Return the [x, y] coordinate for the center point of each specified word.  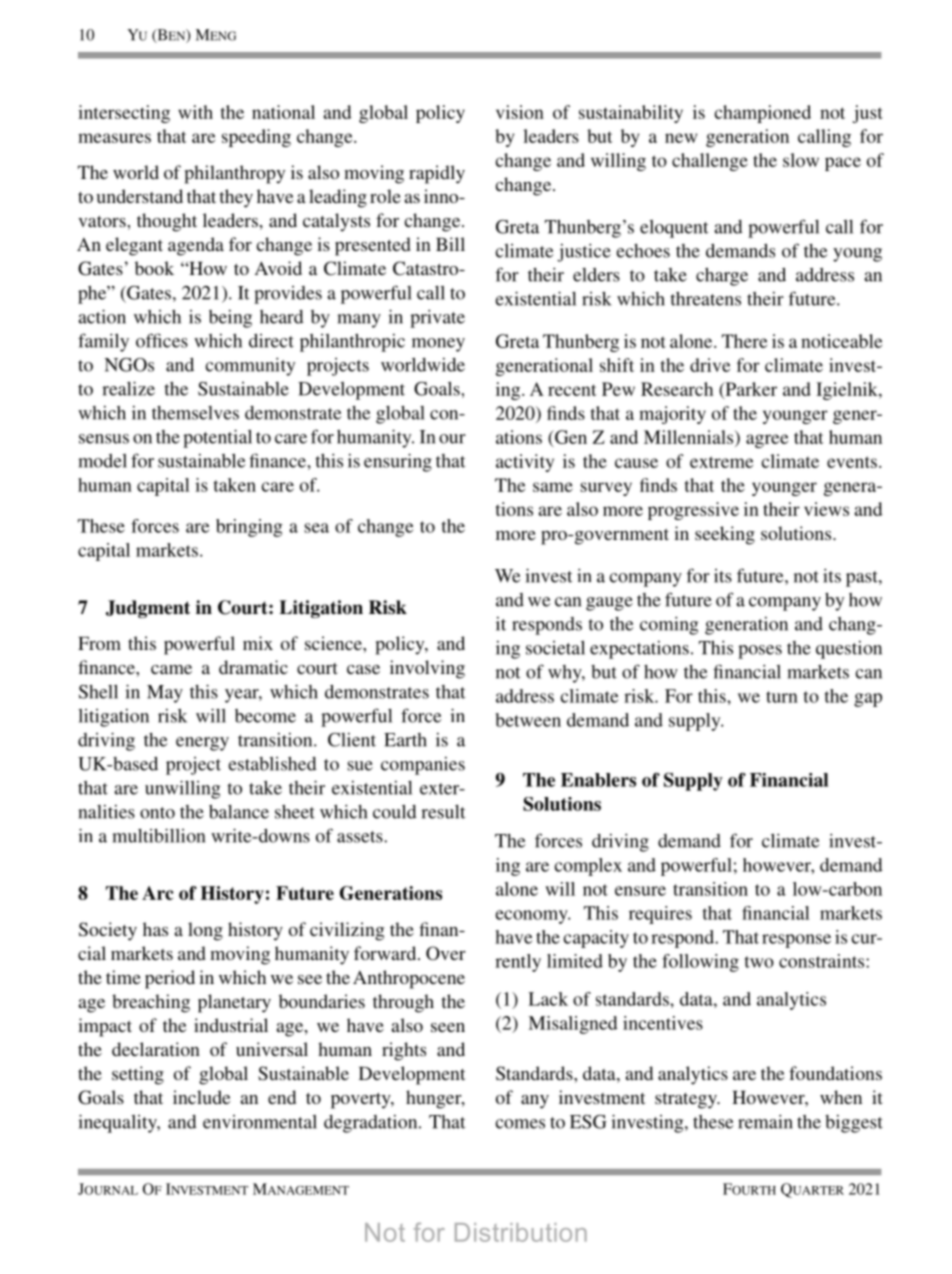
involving [427, 669]
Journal [108, 1189]
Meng [216, 35]
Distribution [521, 1232]
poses [760, 652]
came [171, 669]
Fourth [749, 1189]
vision [520, 112]
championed [762, 114]
